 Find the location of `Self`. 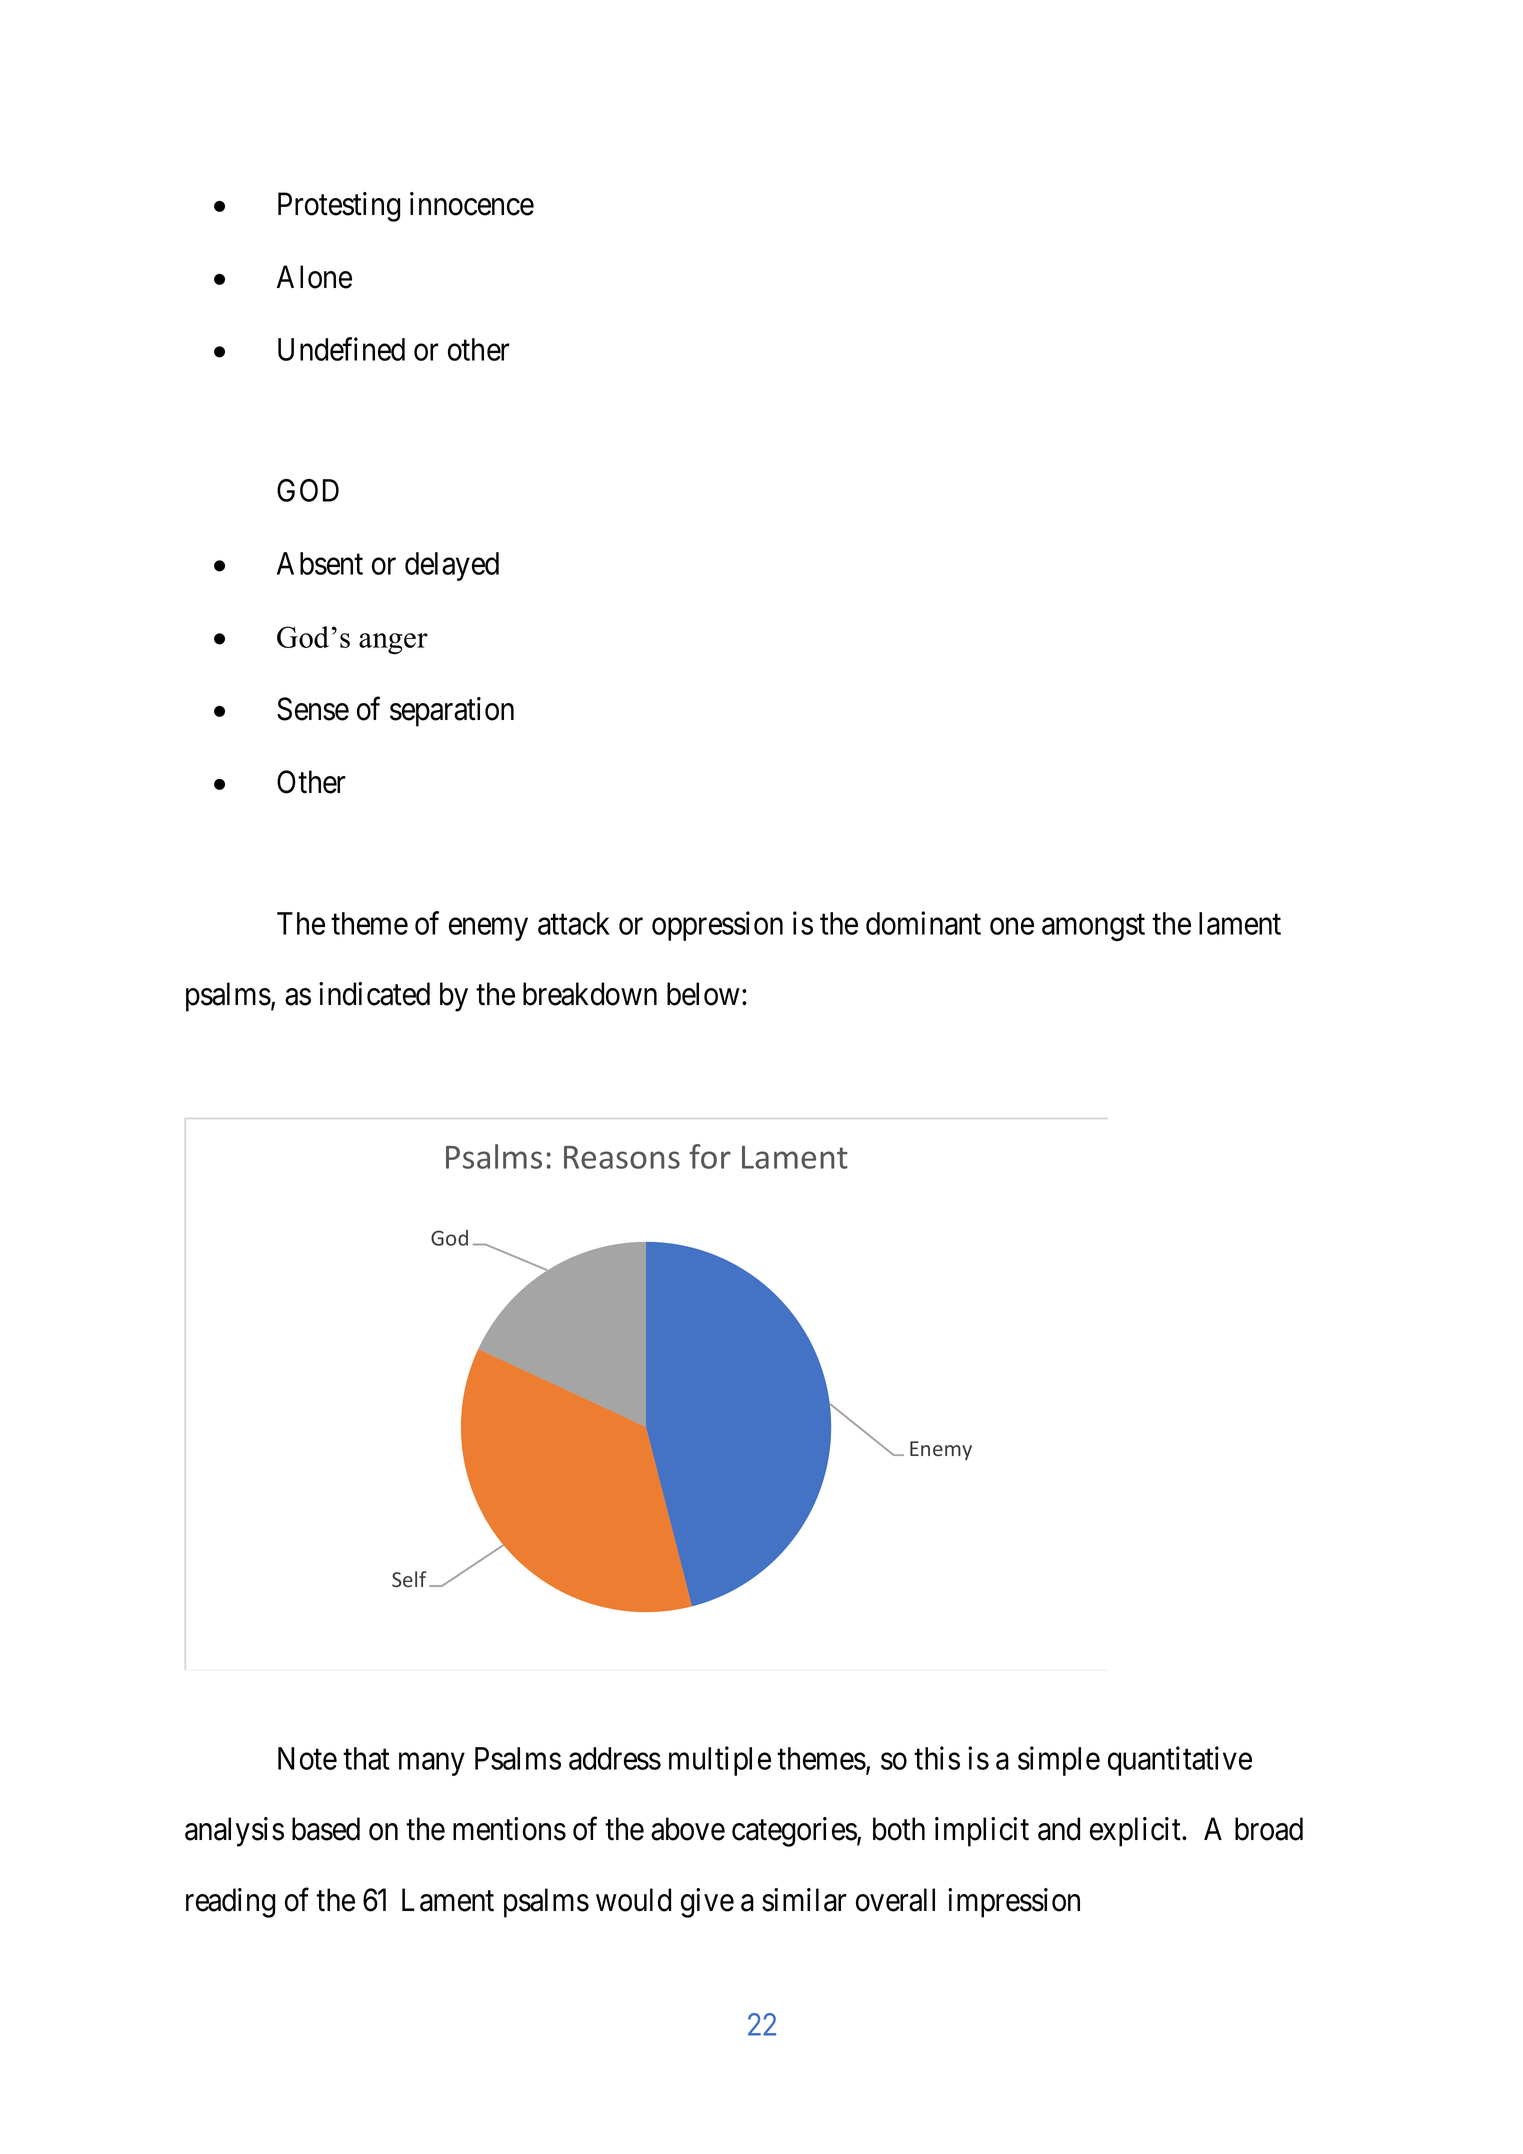

Self is located at coordinates (409, 1579).
